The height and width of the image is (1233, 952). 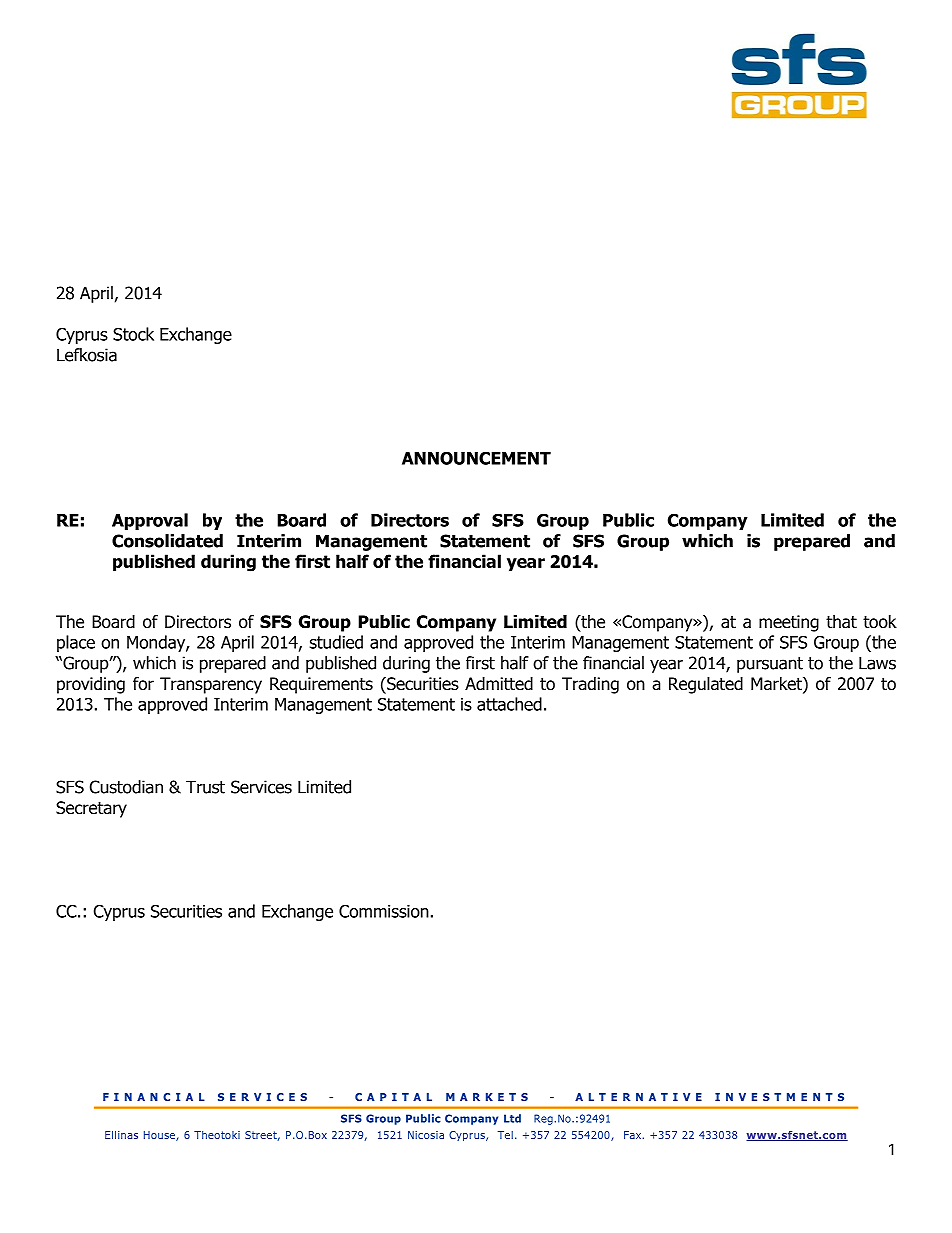 What do you see at coordinates (476, 458) in the image?
I see `ANNOUNCEMENT` at bounding box center [476, 458].
